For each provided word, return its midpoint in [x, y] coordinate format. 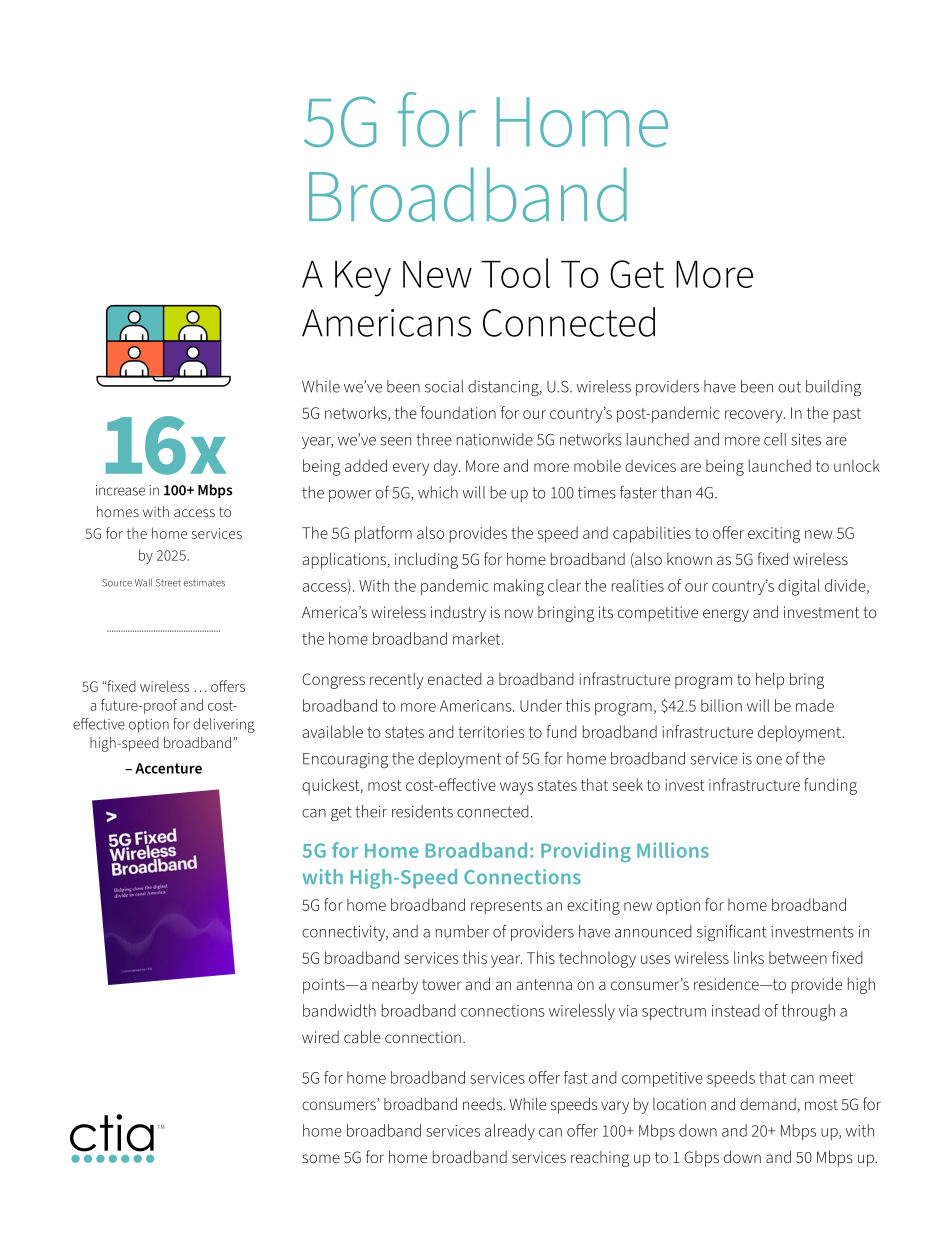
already [510, 1132]
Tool [515, 273]
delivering [224, 725]
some [321, 1158]
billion [721, 705]
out [789, 387]
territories [491, 732]
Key [363, 279]
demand [768, 1104]
